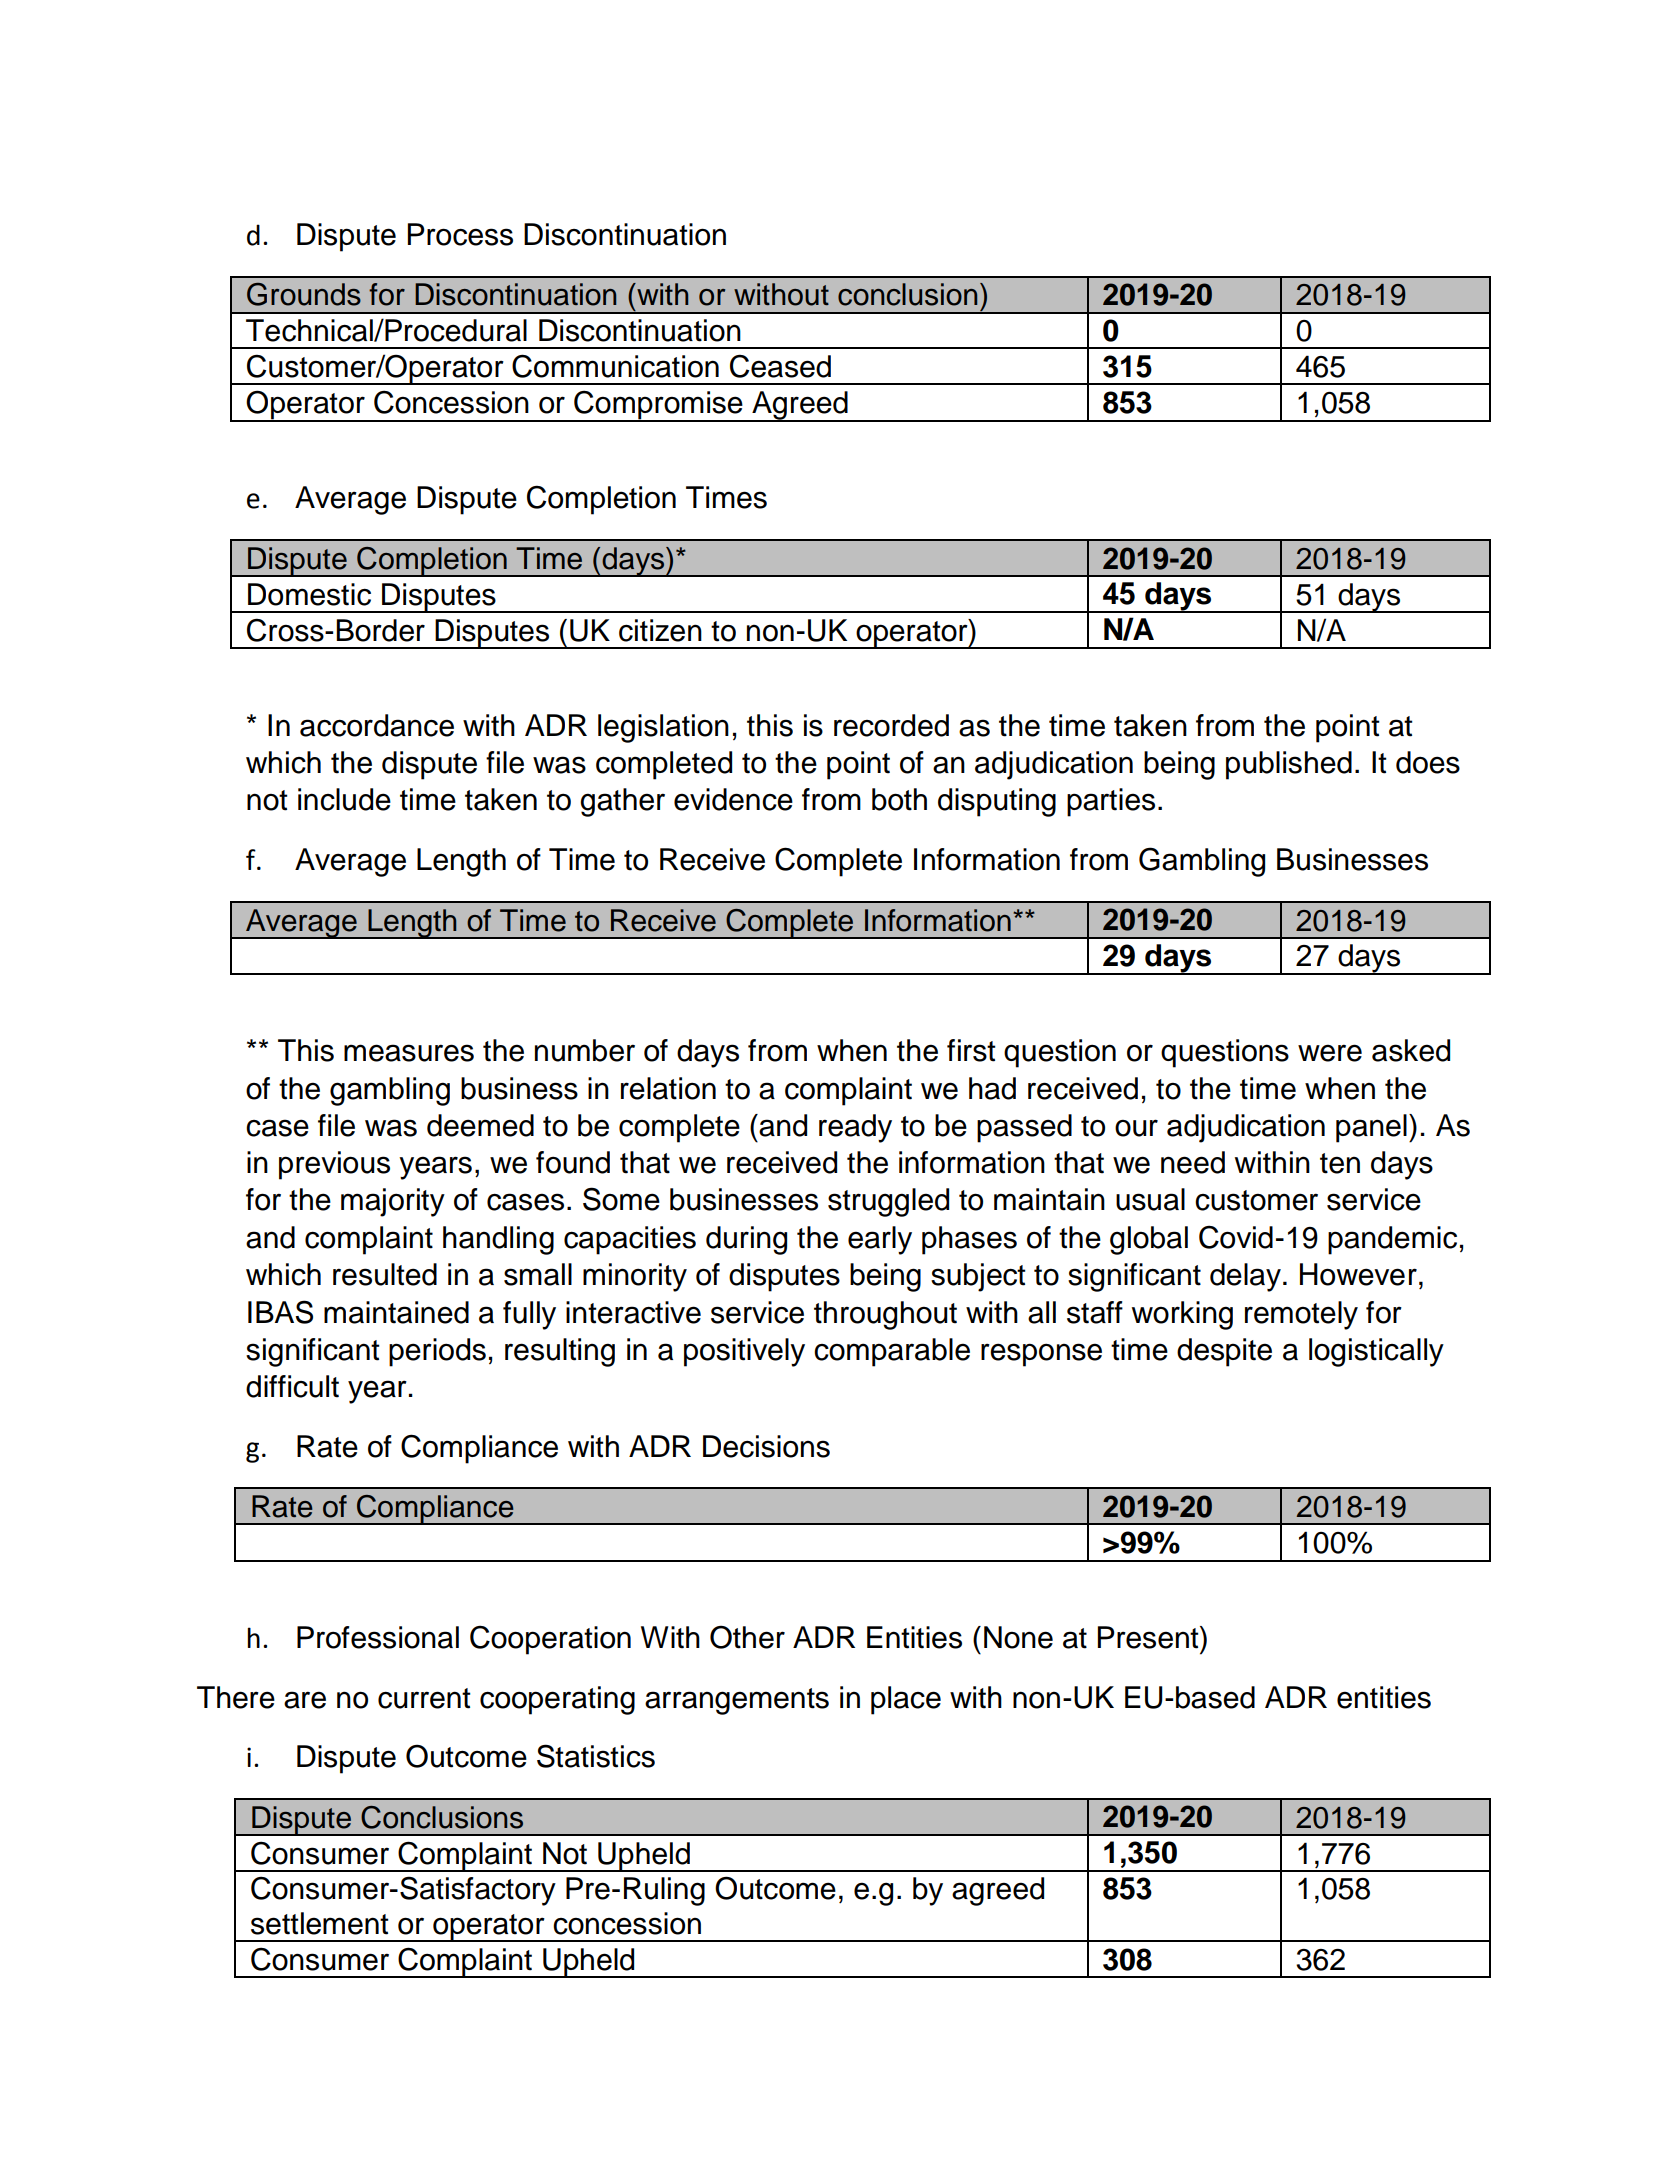 Image resolution: width=1672 pixels, height=2163 pixels. What do you see at coordinates (780, 366) in the page?
I see `Ceased` at bounding box center [780, 366].
